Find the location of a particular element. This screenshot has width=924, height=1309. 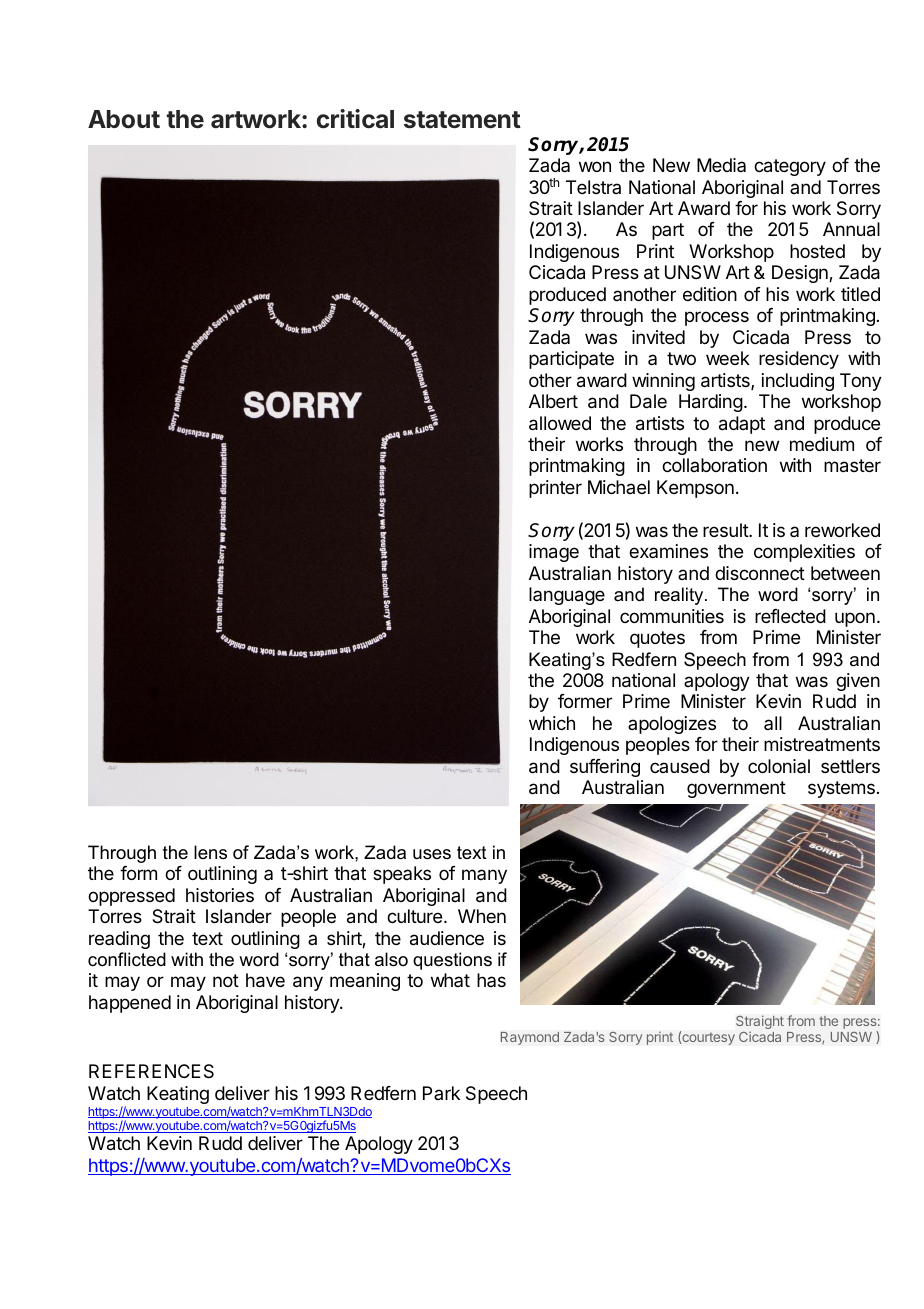

category is located at coordinates (790, 167).
